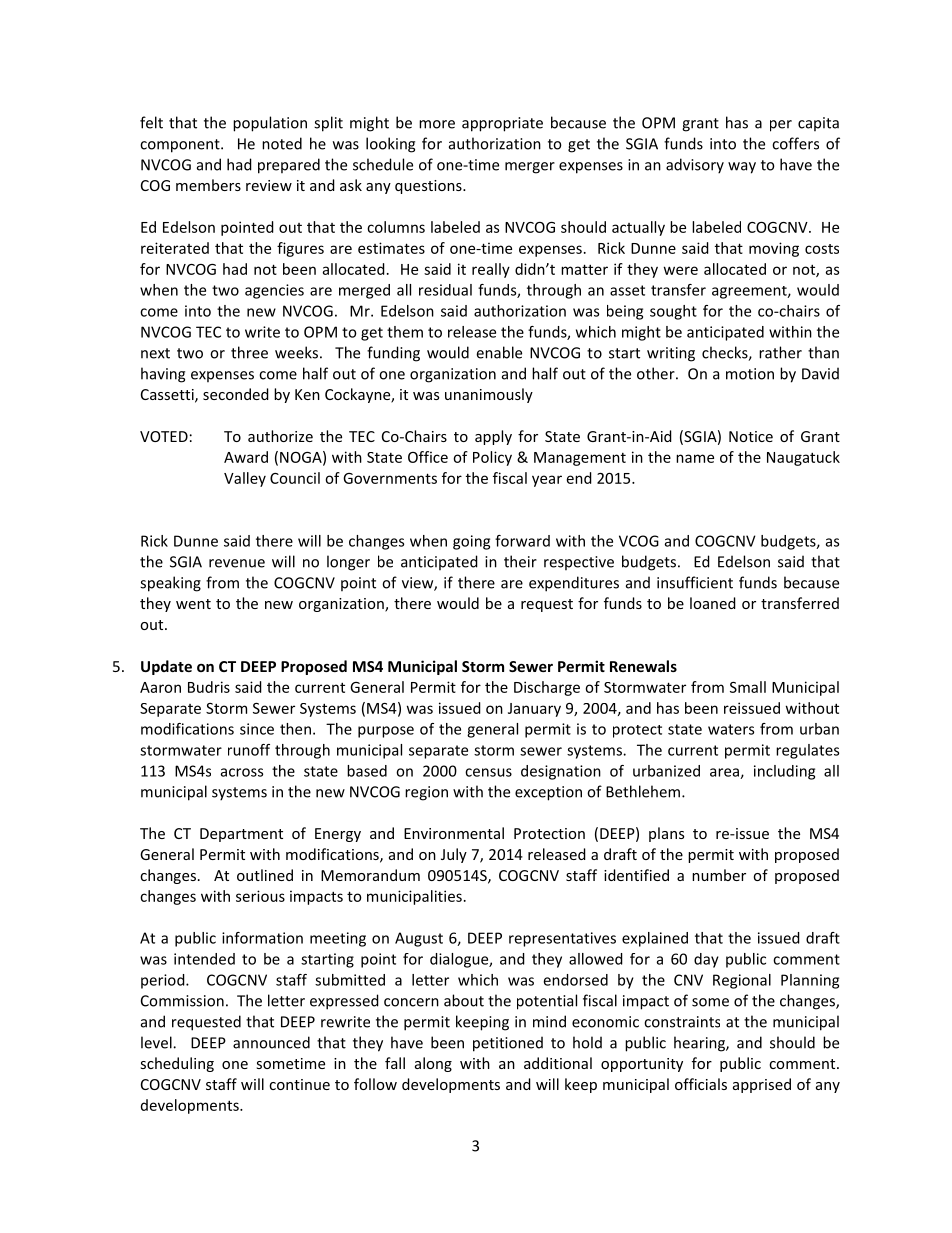 The height and width of the screenshot is (1233, 952). What do you see at coordinates (713, 603) in the screenshot?
I see `loaned` at bounding box center [713, 603].
